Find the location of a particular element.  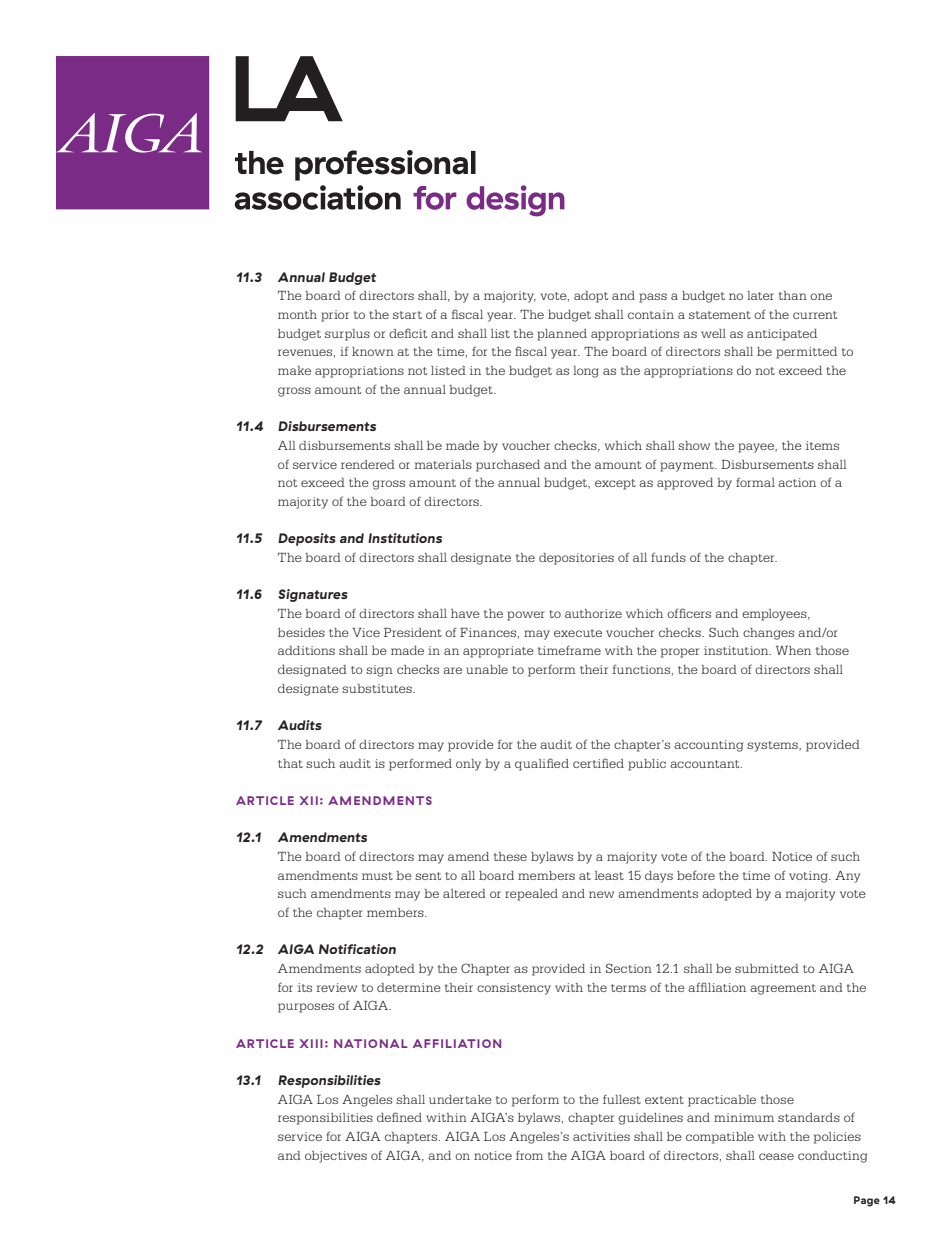

except is located at coordinates (615, 484).
